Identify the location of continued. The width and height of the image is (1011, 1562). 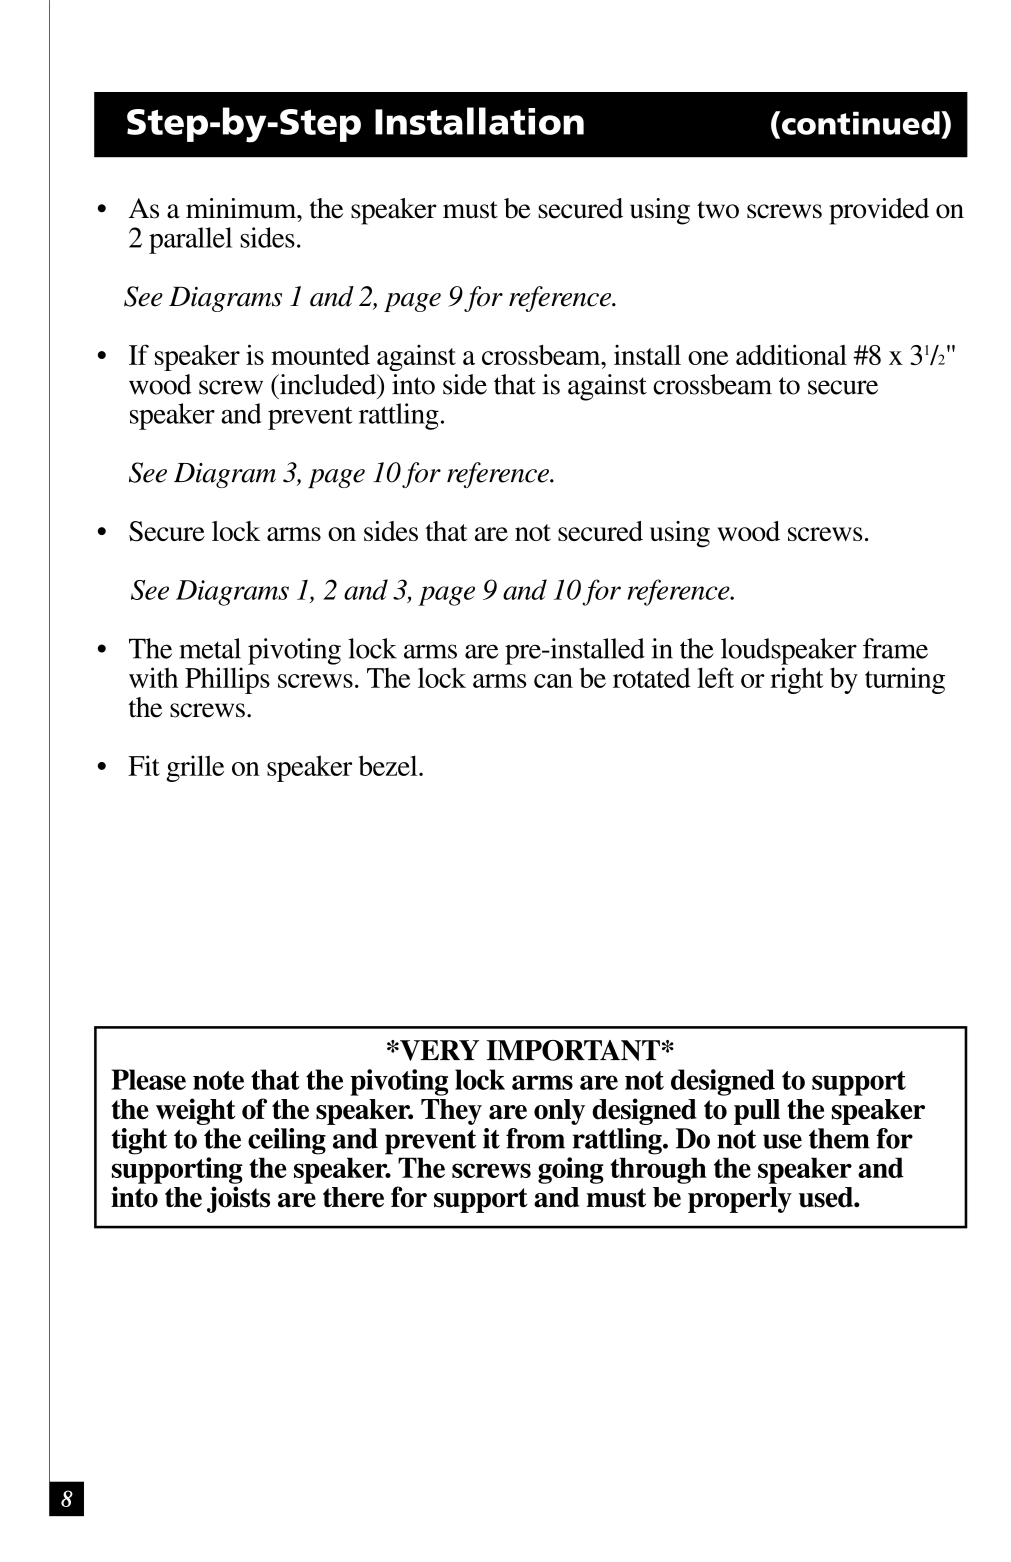
(860, 123).
